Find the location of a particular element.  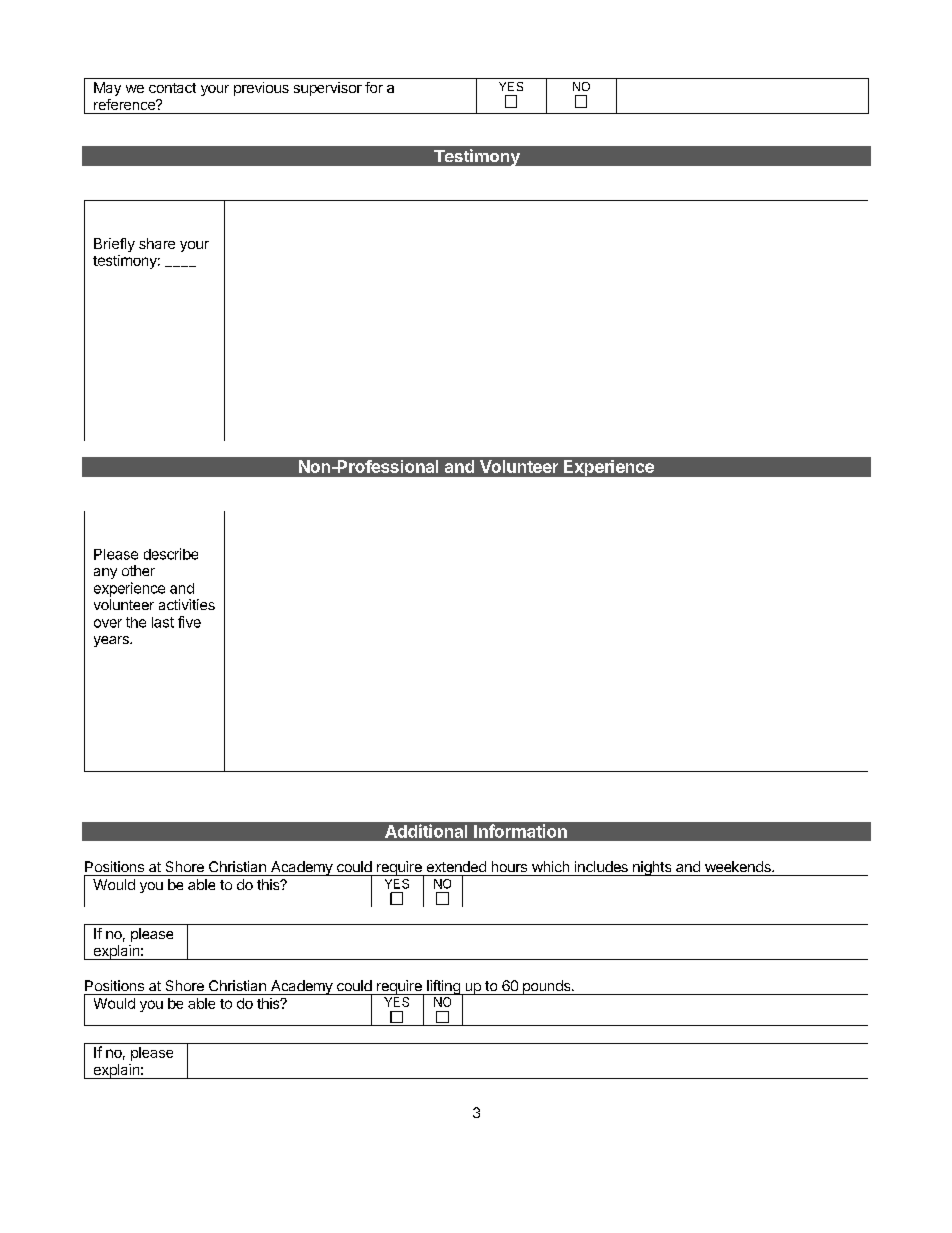

lifting is located at coordinates (443, 987).
